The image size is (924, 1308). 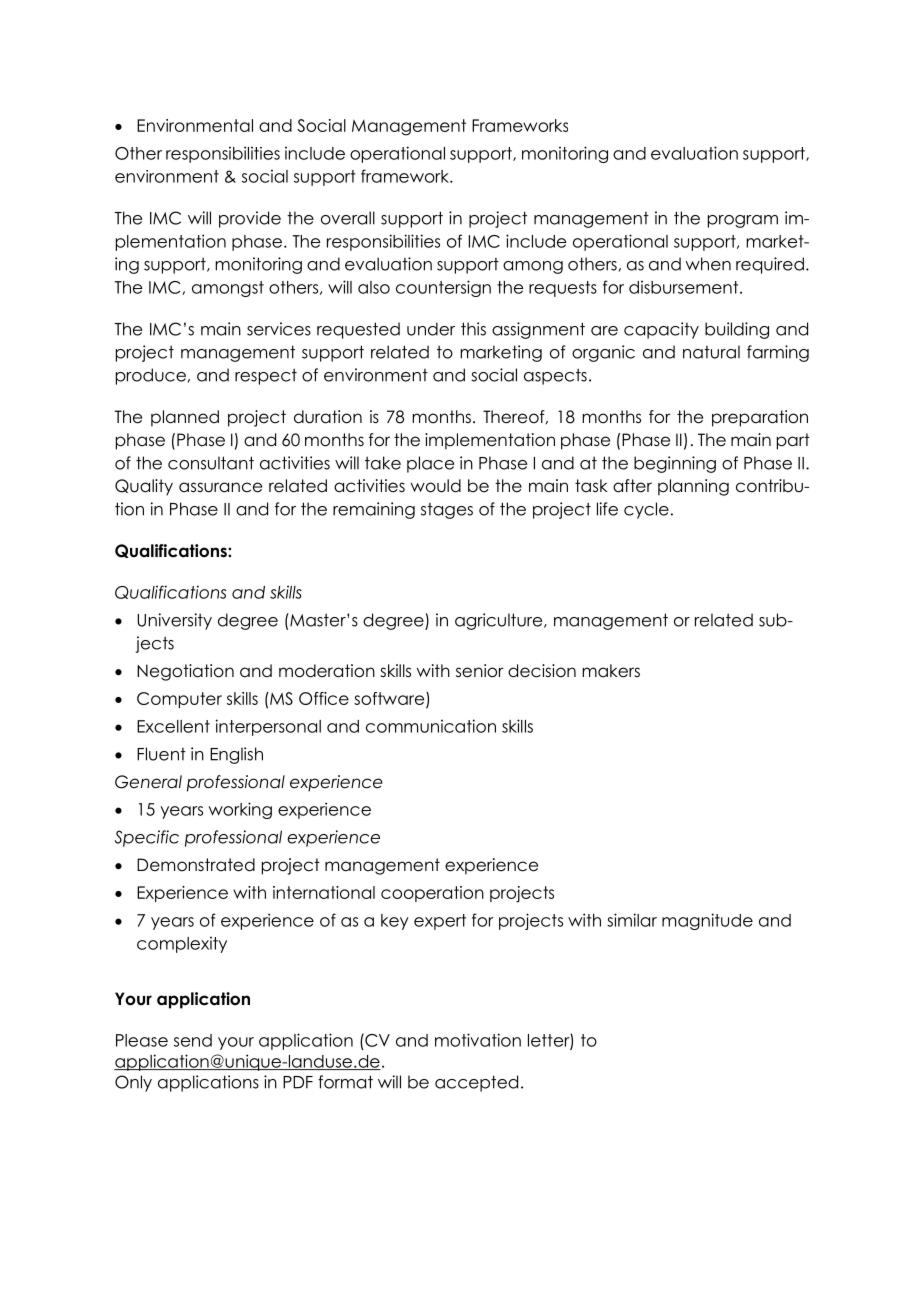 What do you see at coordinates (430, 464) in the image?
I see `place` at bounding box center [430, 464].
